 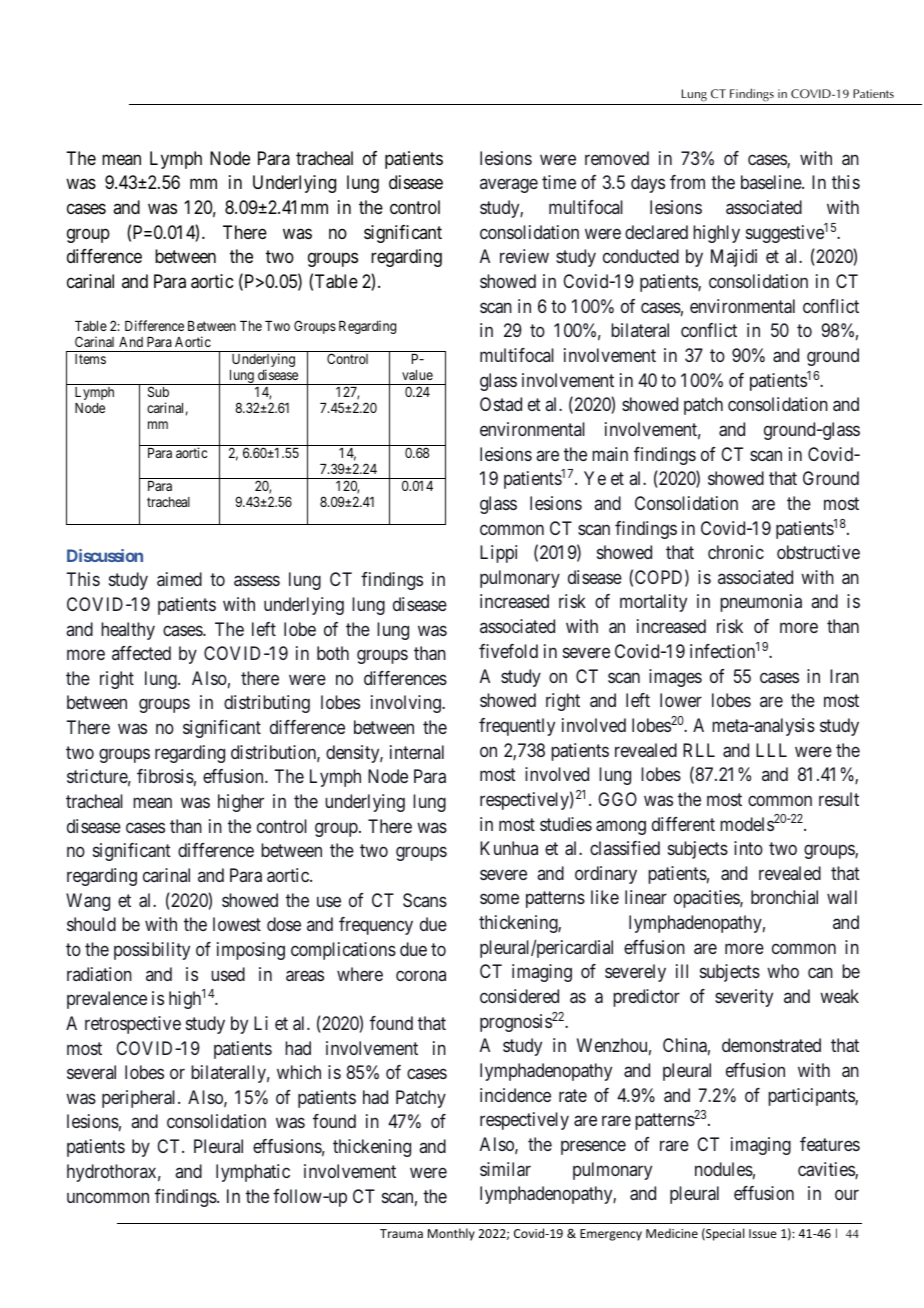 I want to click on Monthly, so click(x=451, y=1234).
